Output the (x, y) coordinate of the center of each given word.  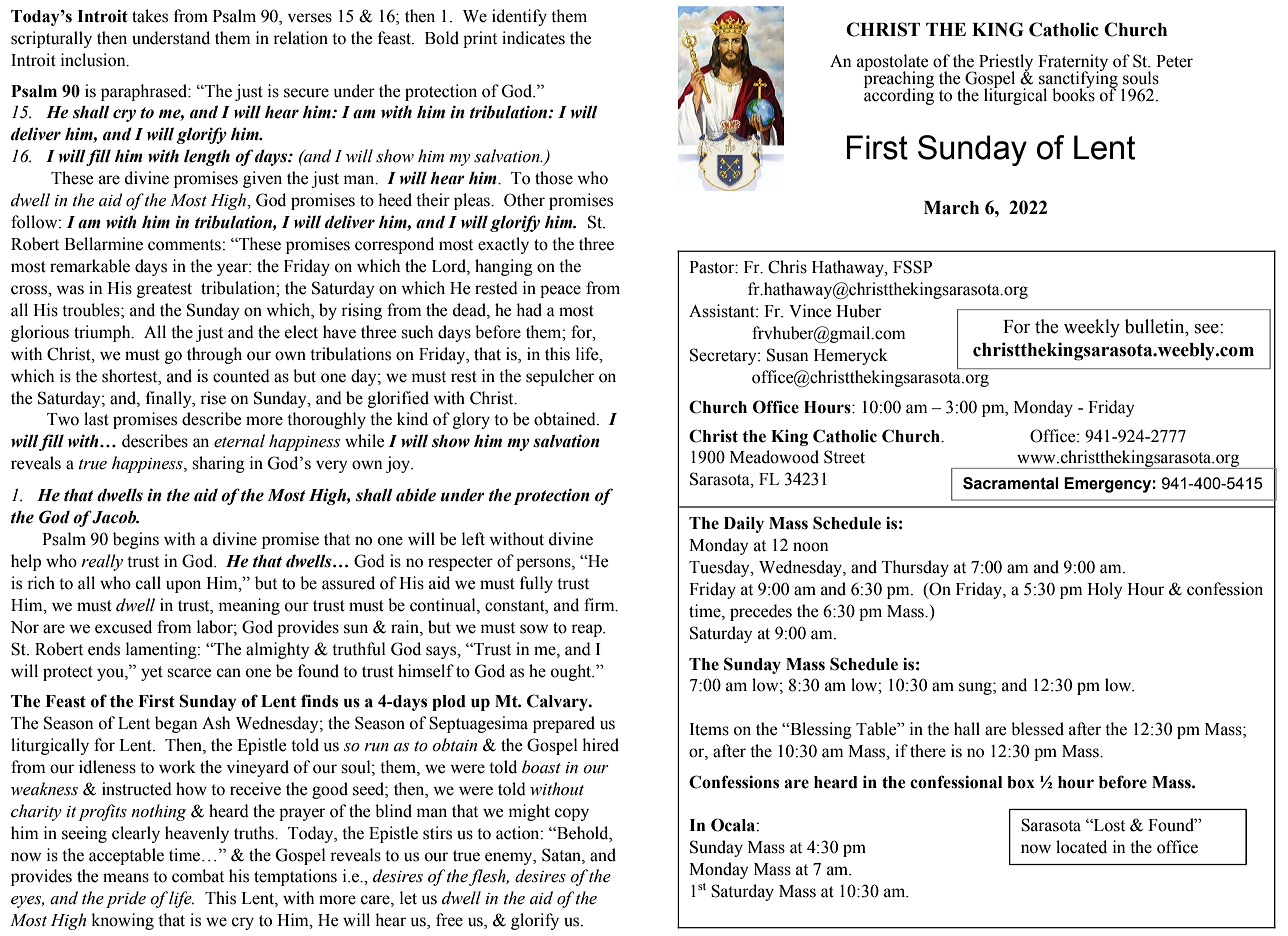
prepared (564, 724)
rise (213, 398)
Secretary (724, 356)
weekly (1092, 328)
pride (126, 899)
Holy (1104, 590)
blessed (1037, 729)
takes (150, 16)
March (951, 208)
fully (536, 584)
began (176, 724)
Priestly (1006, 64)
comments (184, 245)
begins (136, 540)
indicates (533, 38)
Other (524, 200)
